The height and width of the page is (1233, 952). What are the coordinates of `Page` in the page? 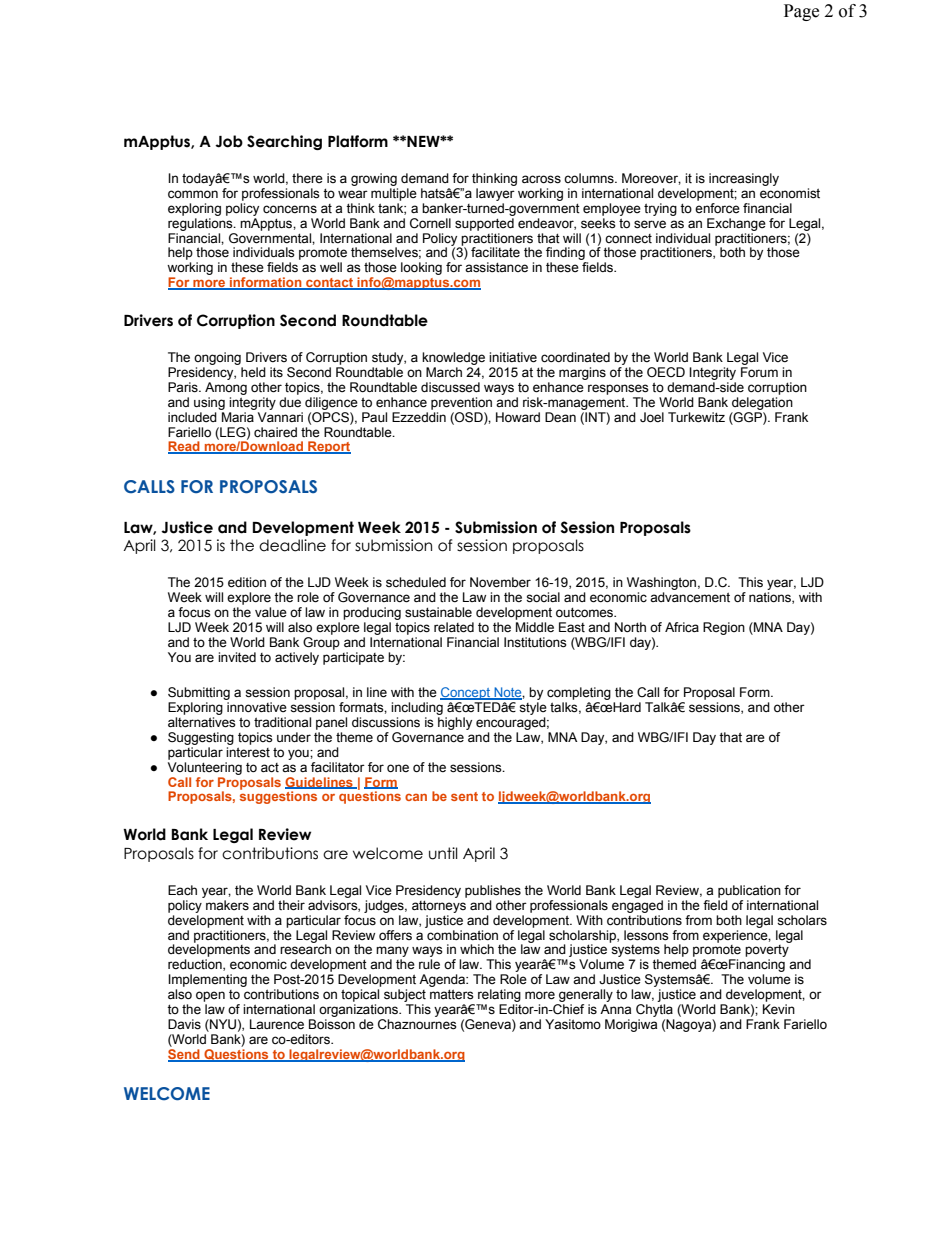 It's located at (801, 12).
